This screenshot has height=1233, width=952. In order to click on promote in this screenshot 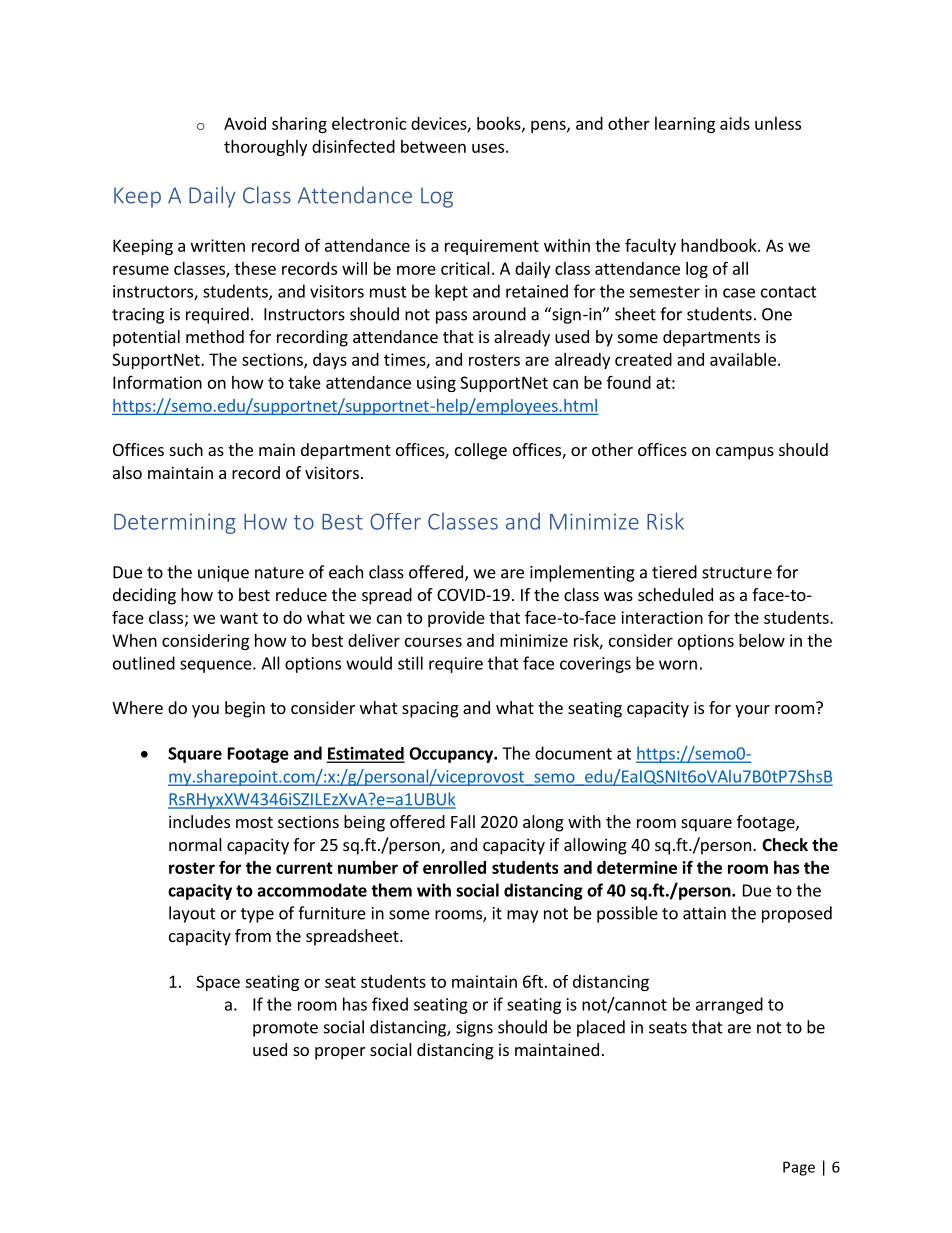, I will do `click(285, 1029)`.
